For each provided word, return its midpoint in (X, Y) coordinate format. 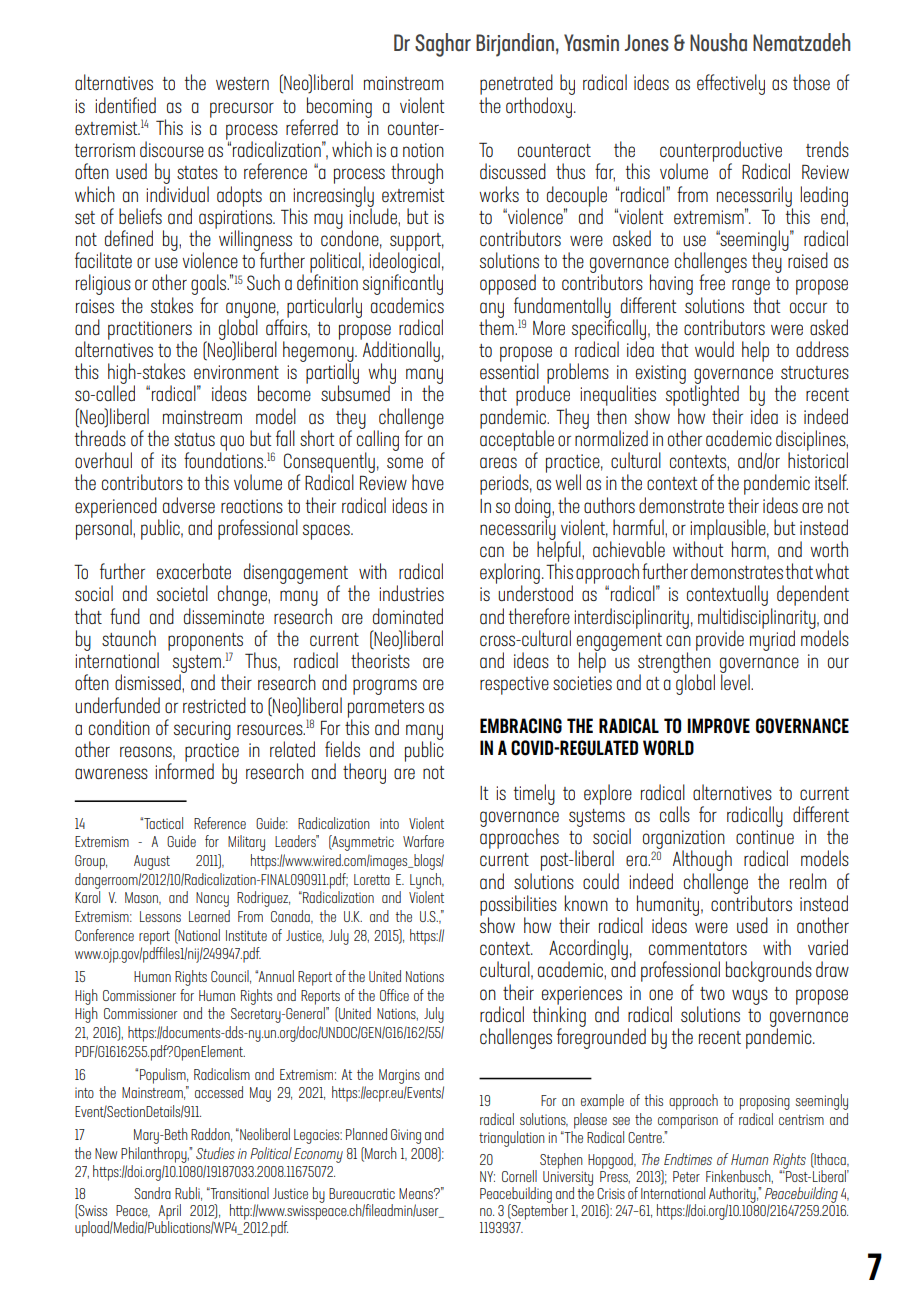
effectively (731, 84)
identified (125, 105)
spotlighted (702, 396)
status (194, 439)
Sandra (152, 1193)
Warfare (423, 841)
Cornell (519, 1176)
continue (765, 837)
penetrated (516, 86)
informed (184, 770)
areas (498, 462)
